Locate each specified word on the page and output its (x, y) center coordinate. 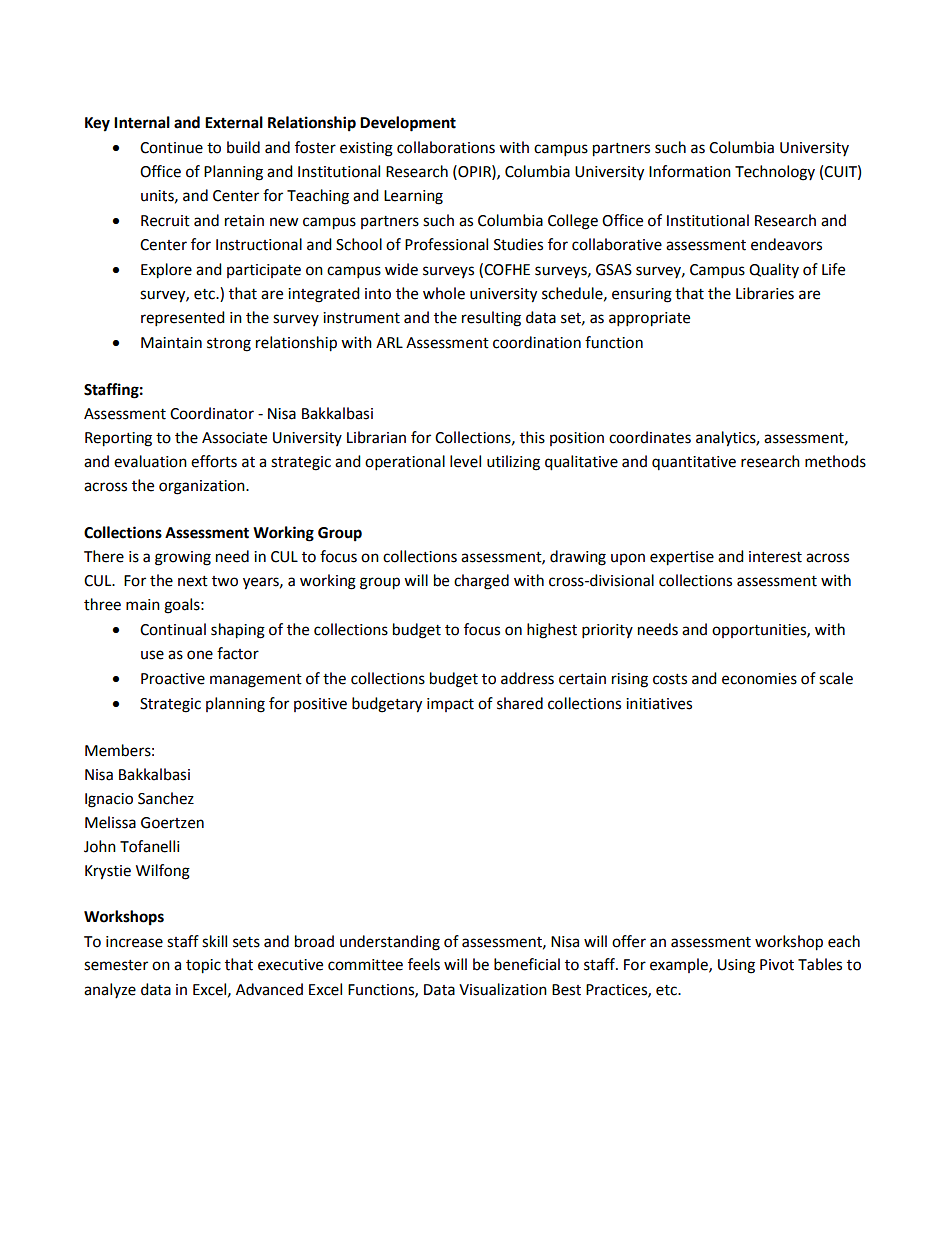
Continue (171, 148)
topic (203, 966)
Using (736, 966)
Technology (775, 173)
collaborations (446, 147)
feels (424, 964)
